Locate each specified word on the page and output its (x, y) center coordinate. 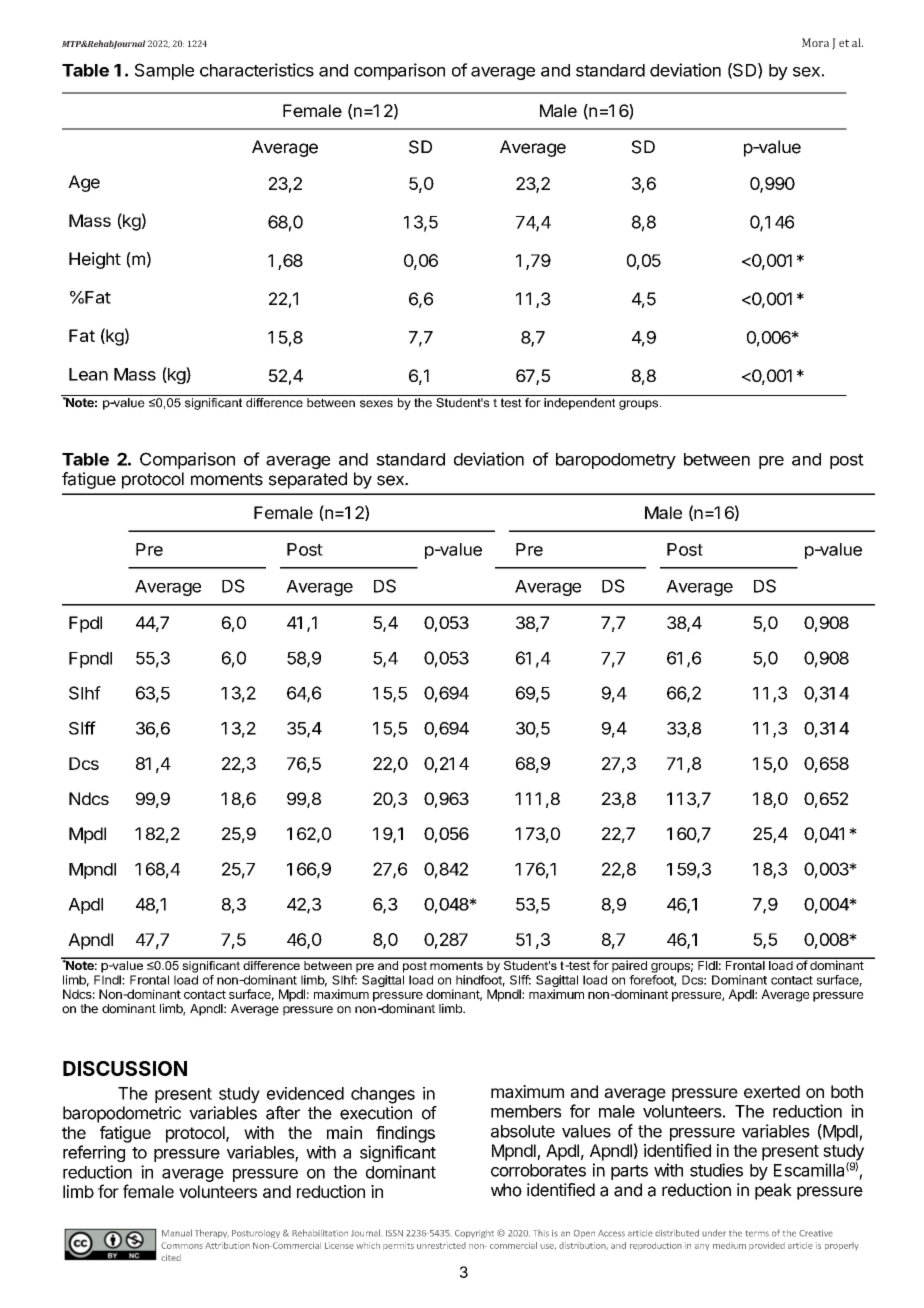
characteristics (257, 70)
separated (308, 480)
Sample (164, 71)
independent (579, 404)
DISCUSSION (125, 1068)
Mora (815, 42)
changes (383, 1095)
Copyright (474, 1234)
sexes (376, 404)
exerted (772, 1091)
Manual (177, 1233)
